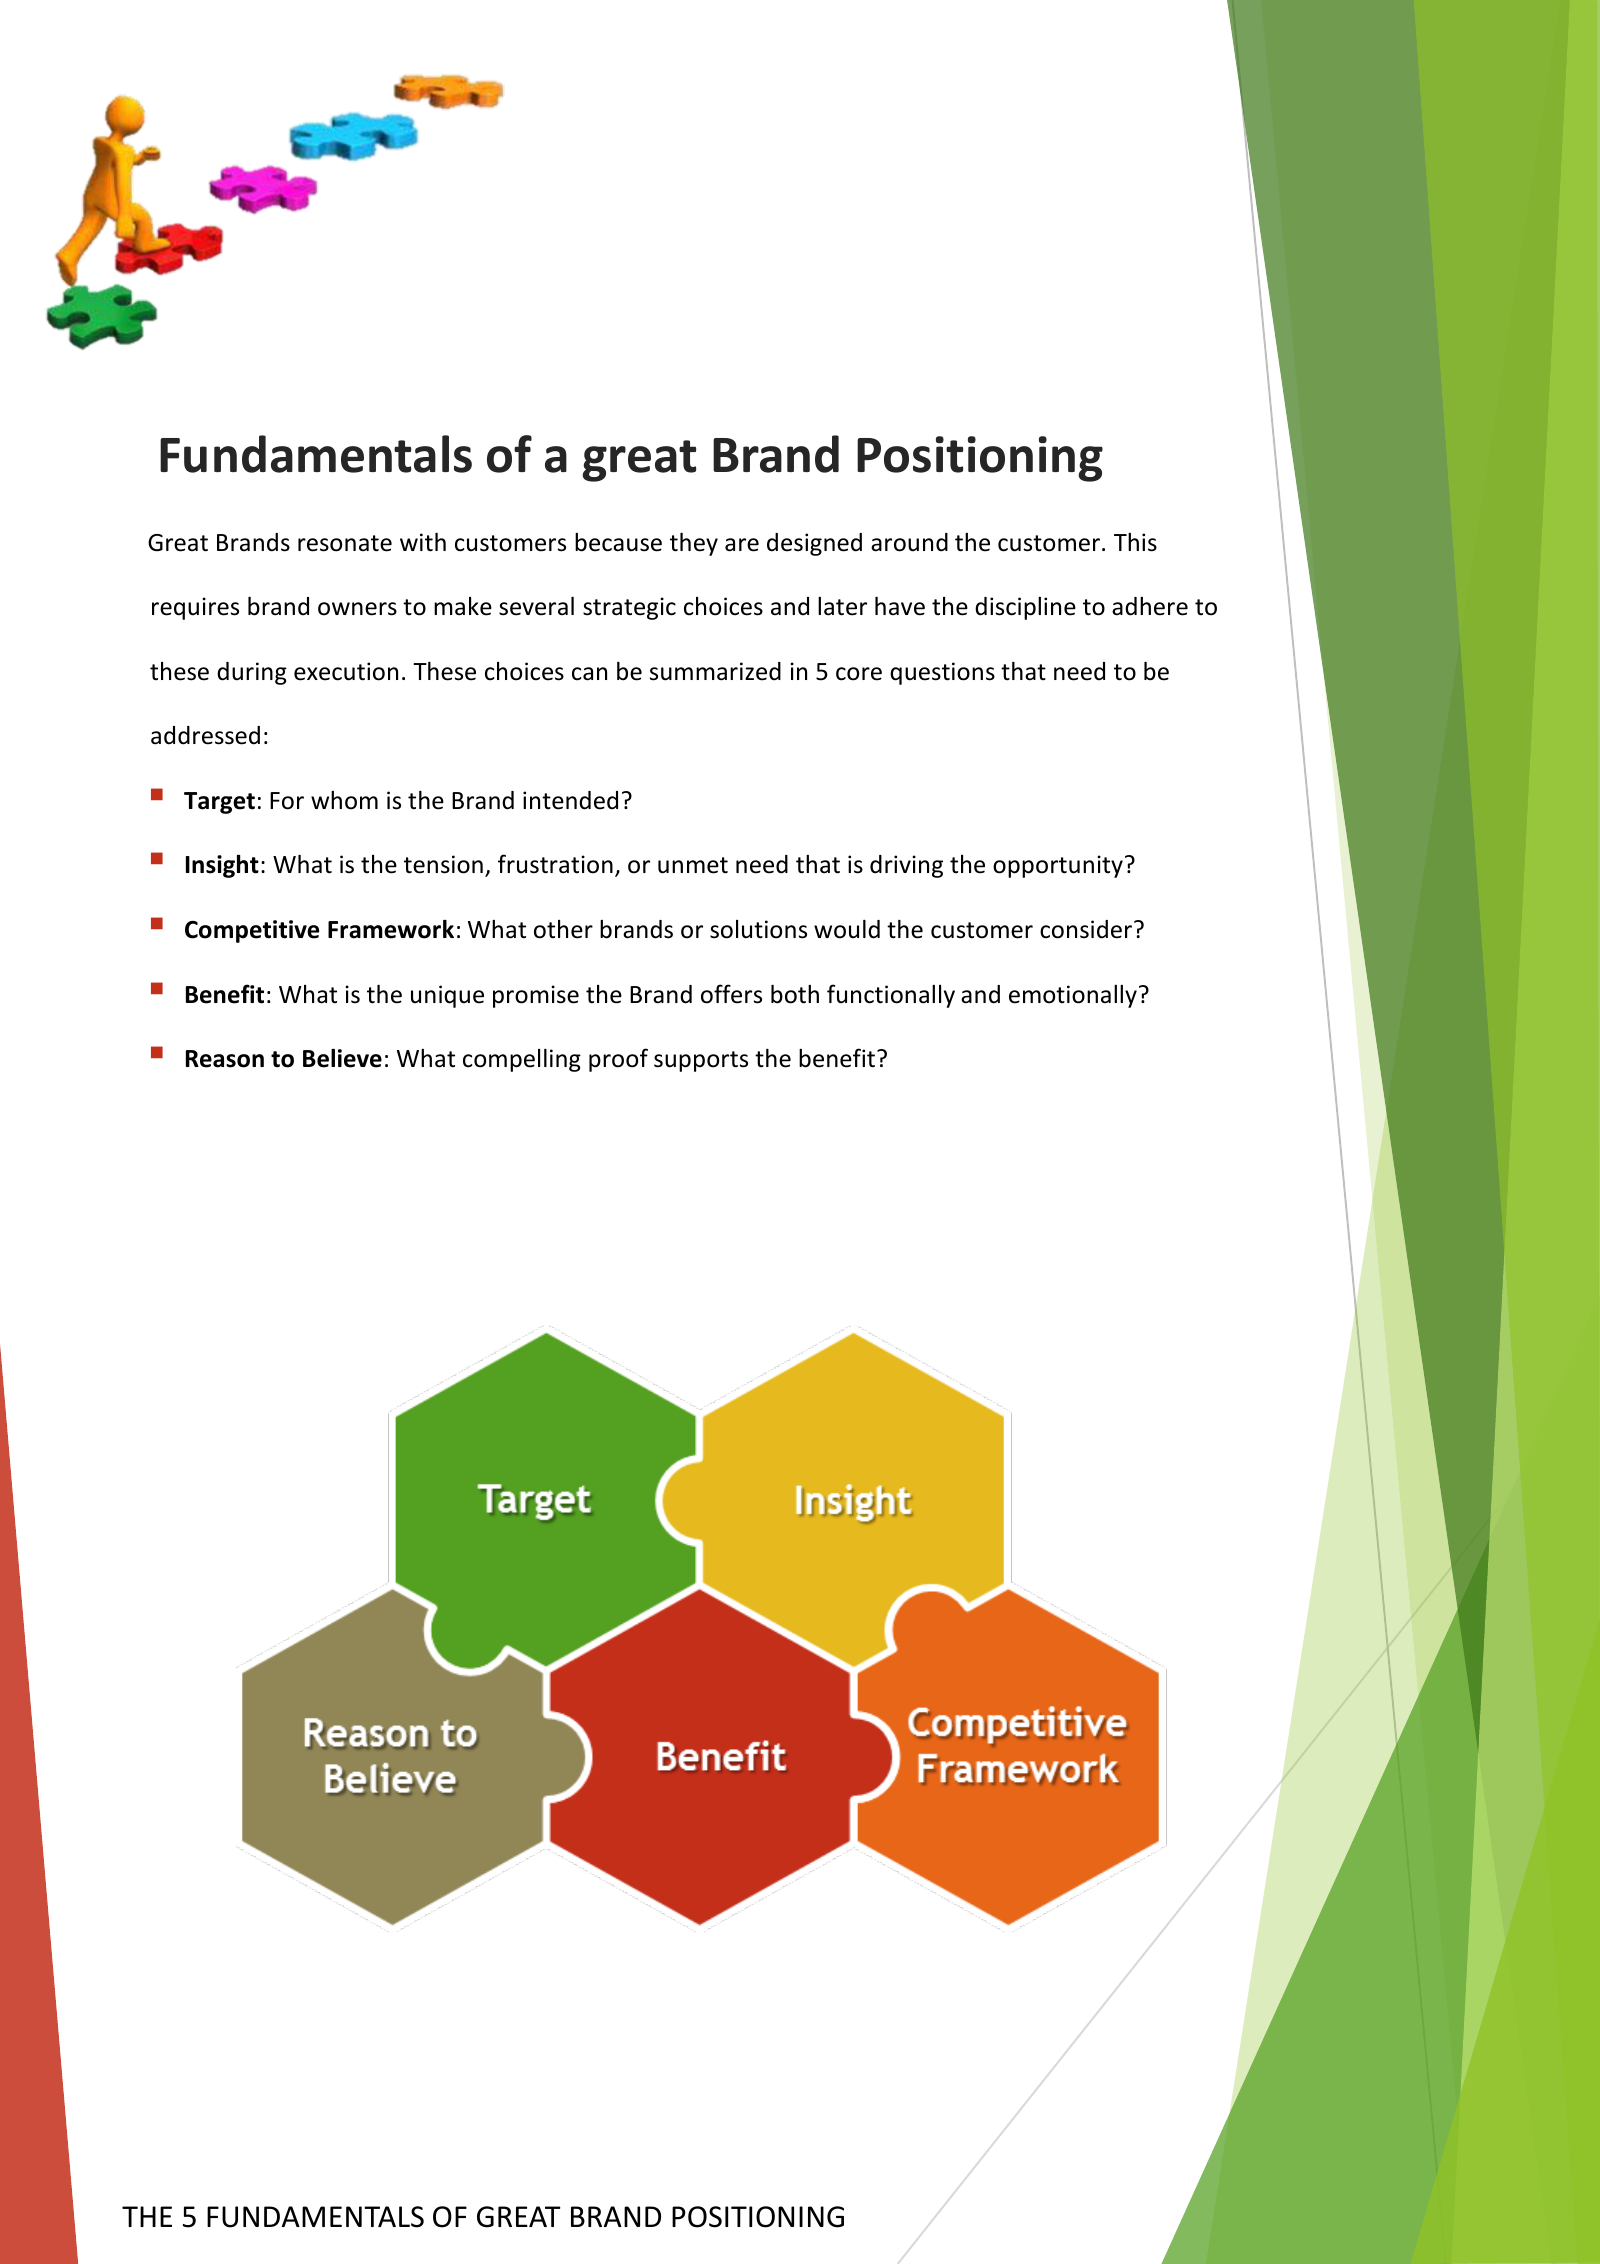 The image size is (1600, 2264). What do you see at coordinates (942, 673) in the document?
I see `questions` at bounding box center [942, 673].
